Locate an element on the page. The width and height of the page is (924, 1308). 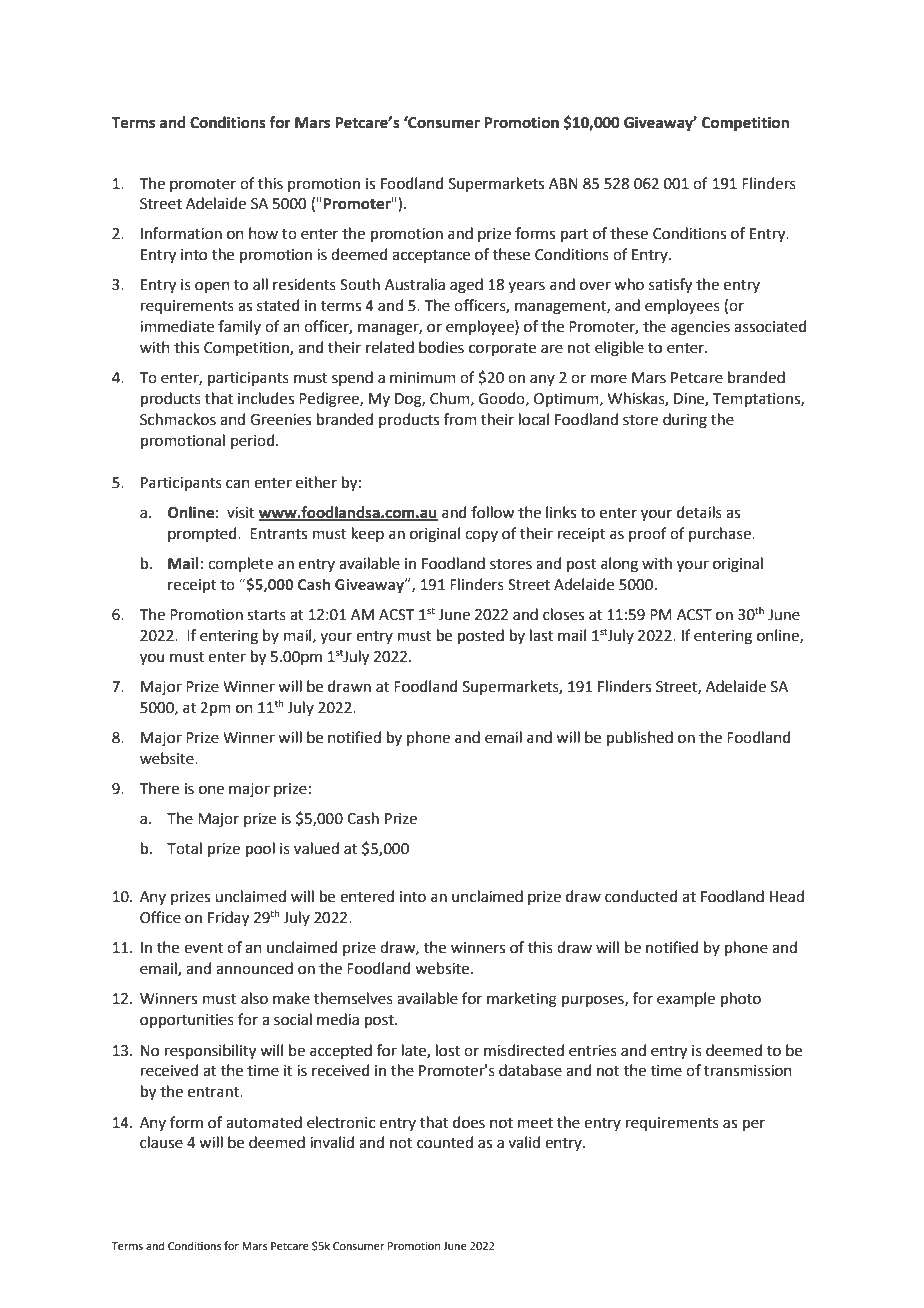
pool is located at coordinates (260, 849).
